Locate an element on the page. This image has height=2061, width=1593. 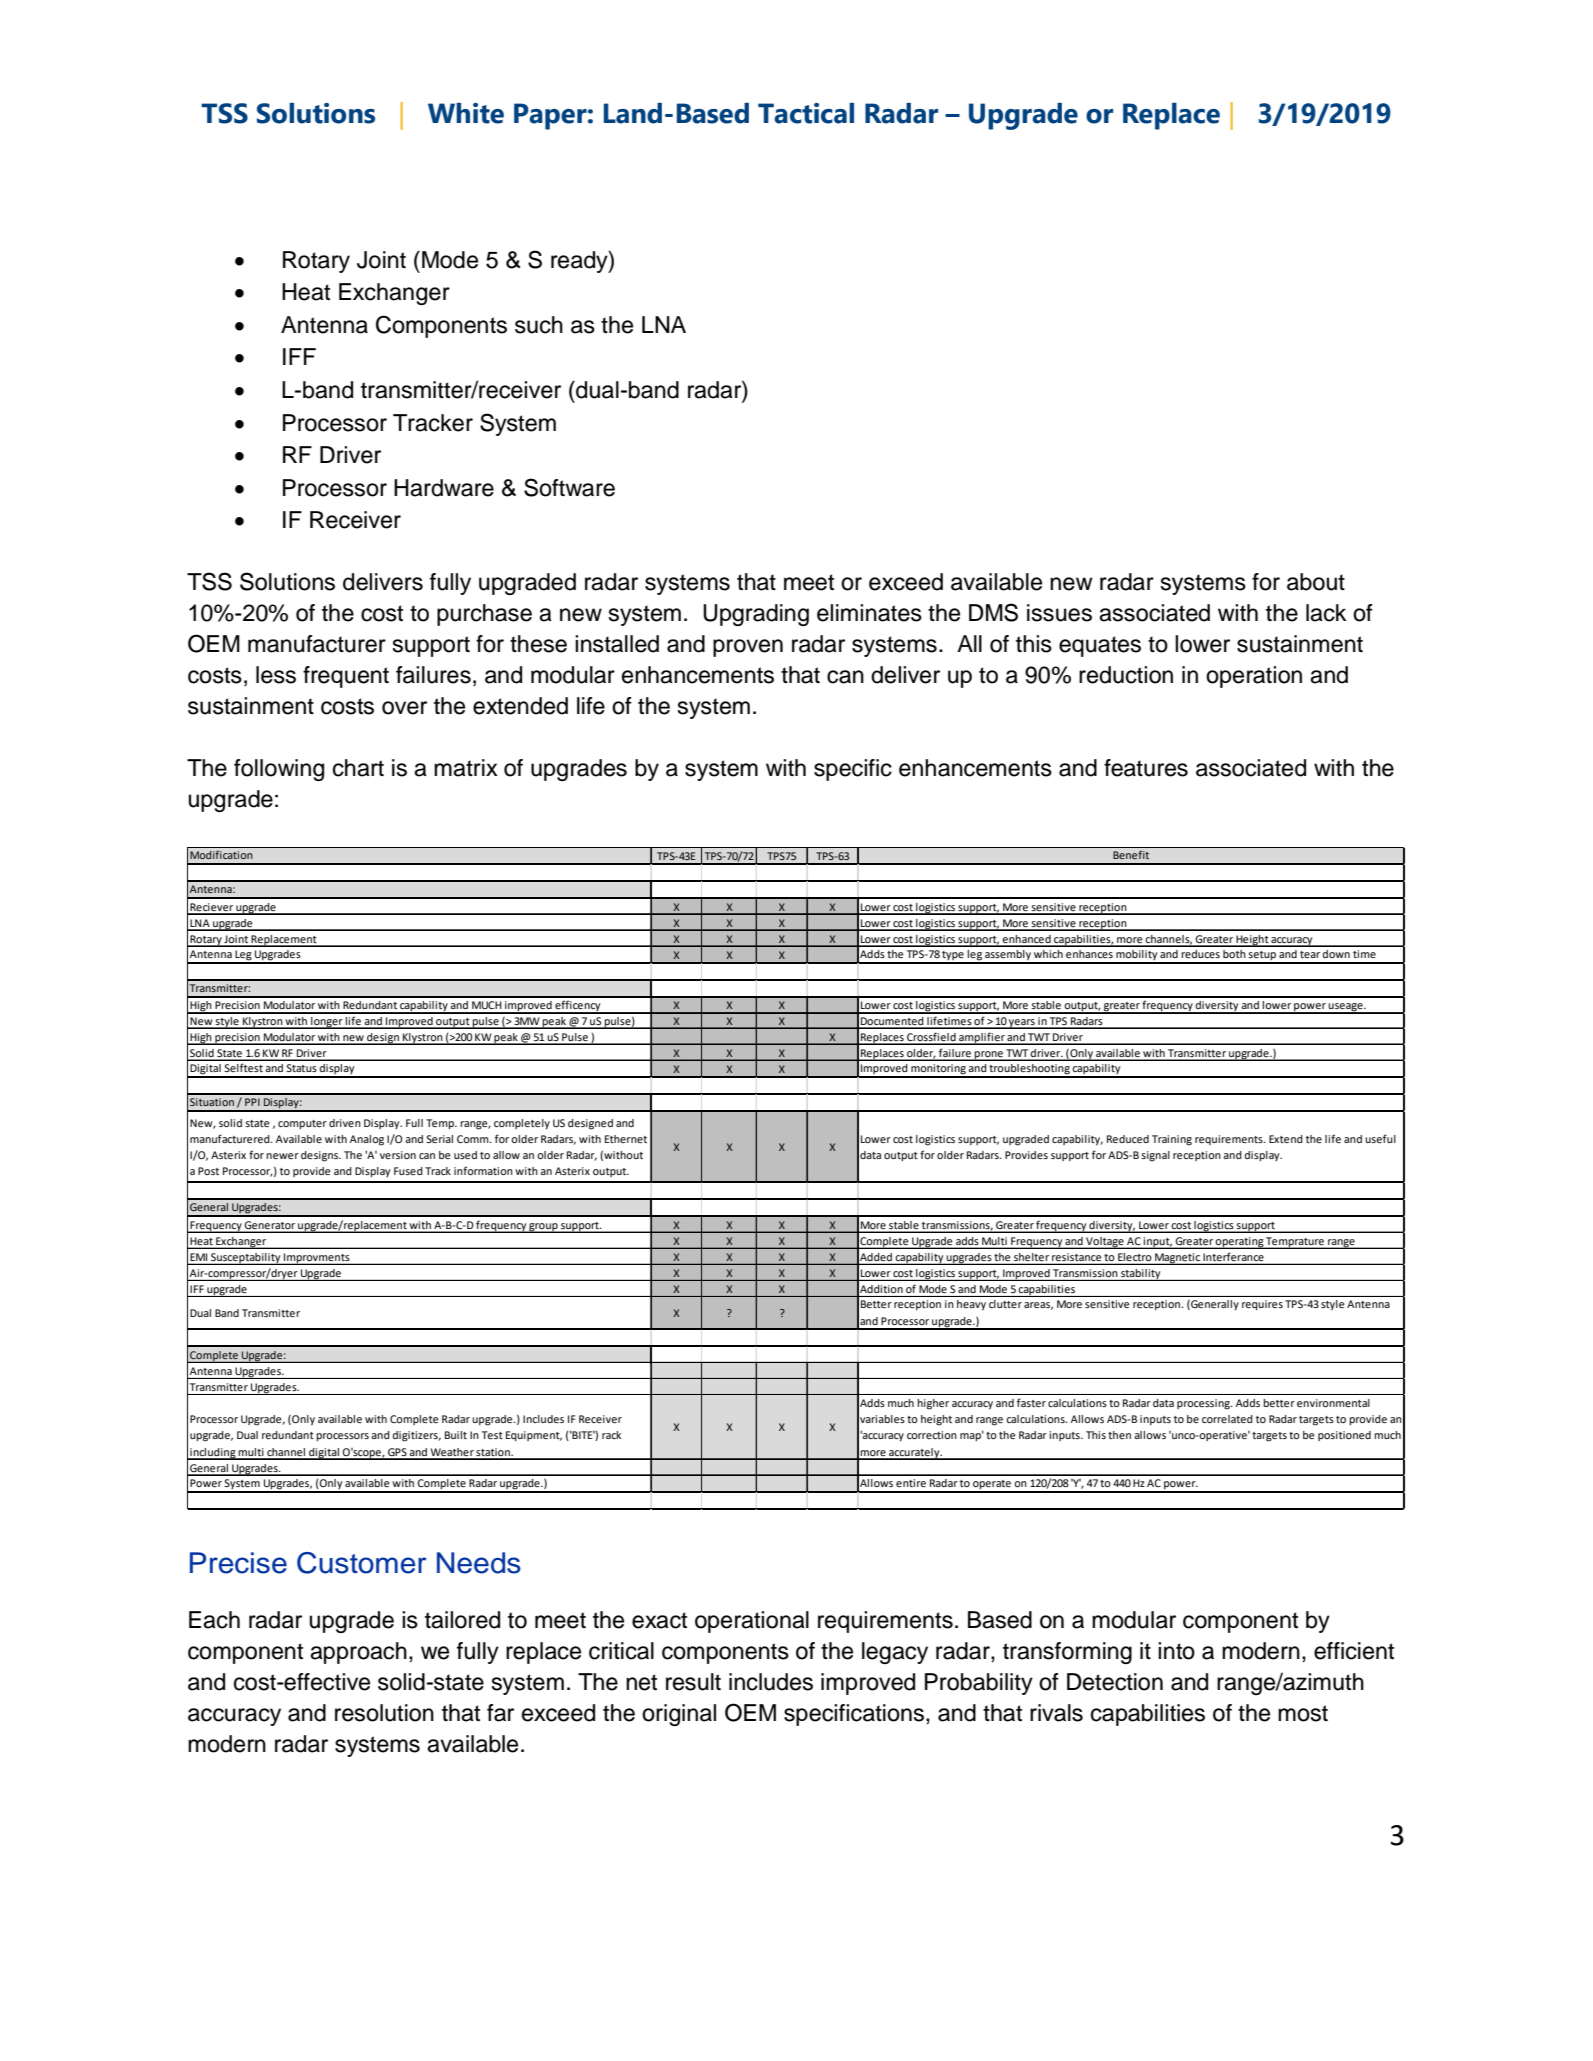
amplifier is located at coordinates (982, 1038).
